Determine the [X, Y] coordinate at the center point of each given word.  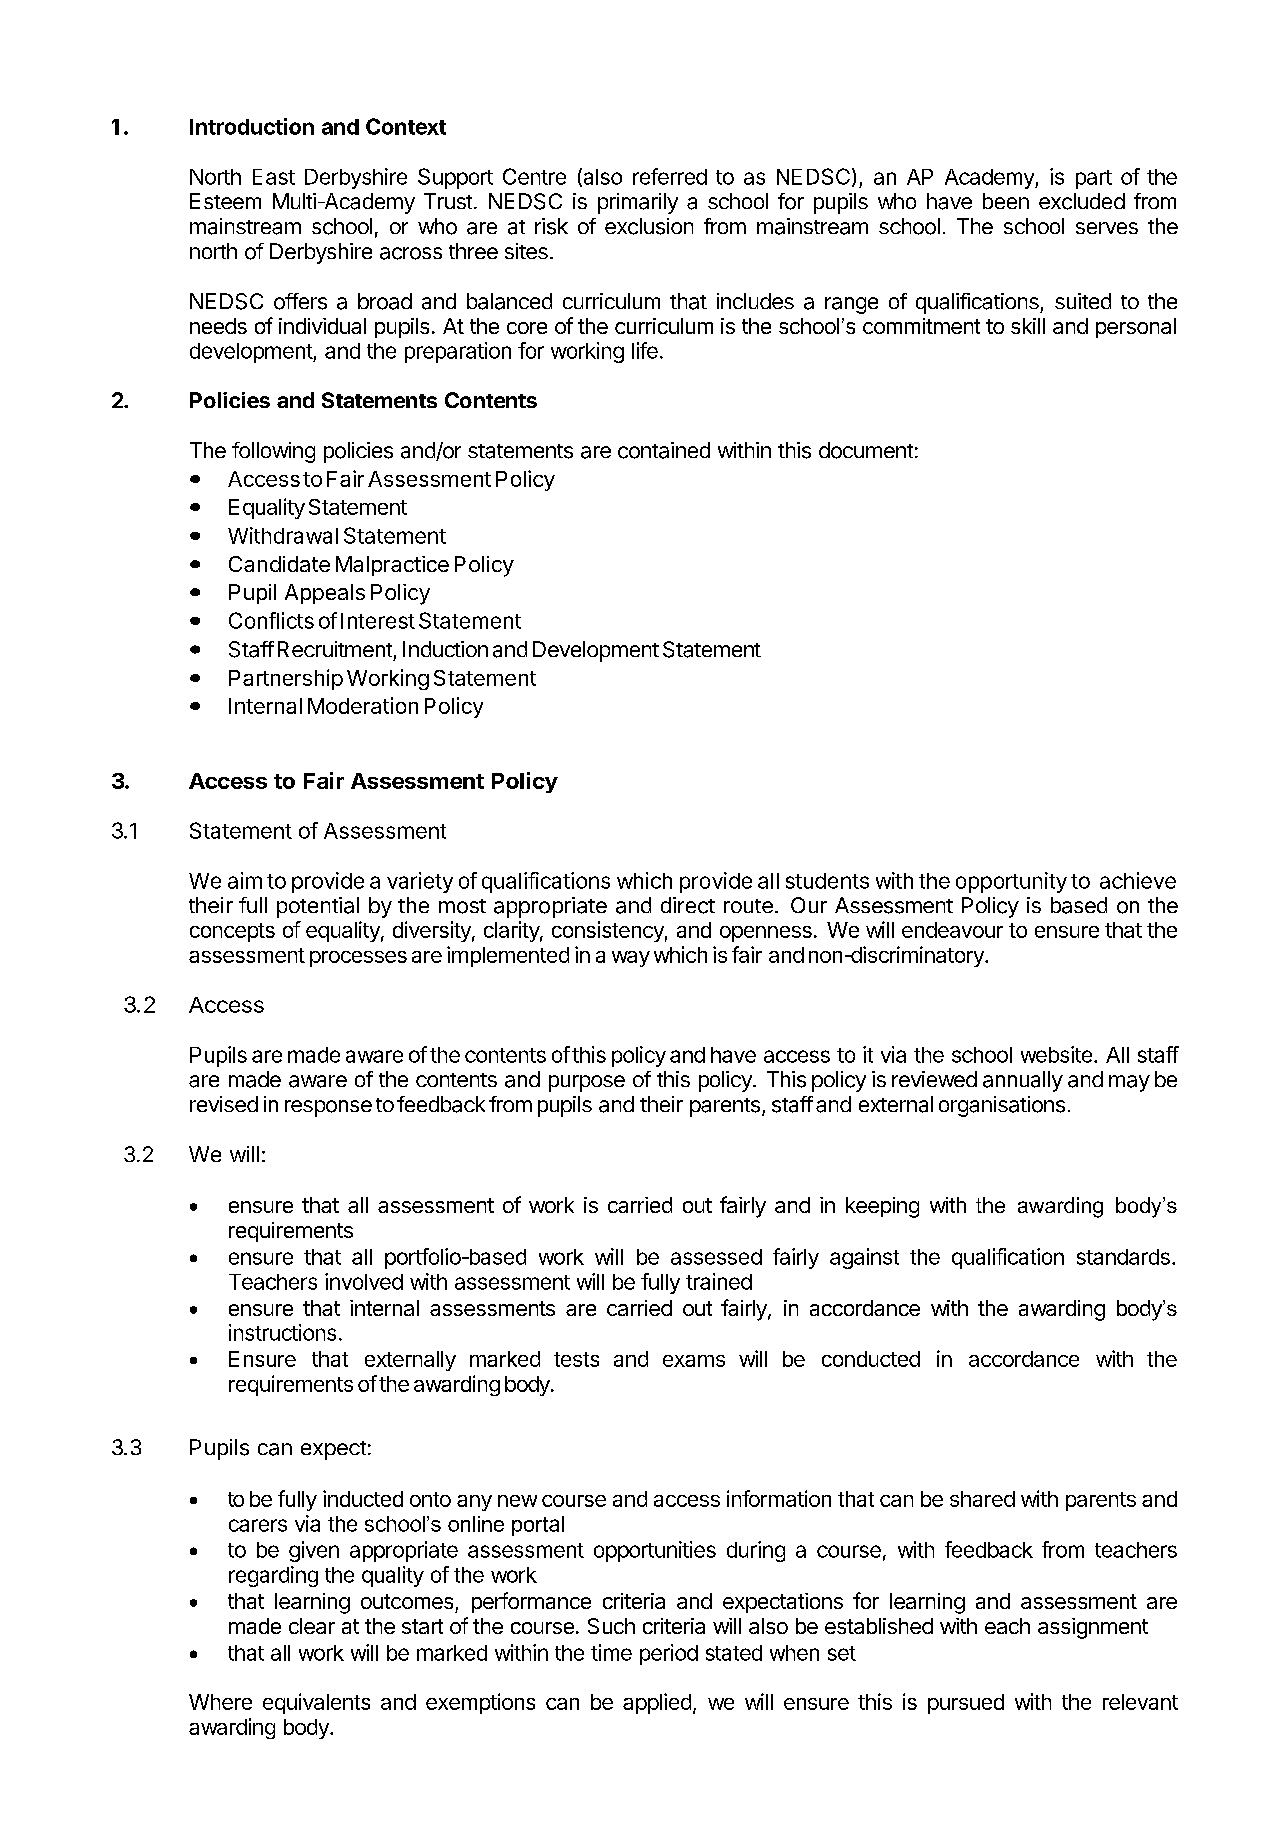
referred [670, 176]
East [274, 177]
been [1006, 201]
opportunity [1011, 882]
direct [688, 905]
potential [318, 907]
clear [312, 1626]
